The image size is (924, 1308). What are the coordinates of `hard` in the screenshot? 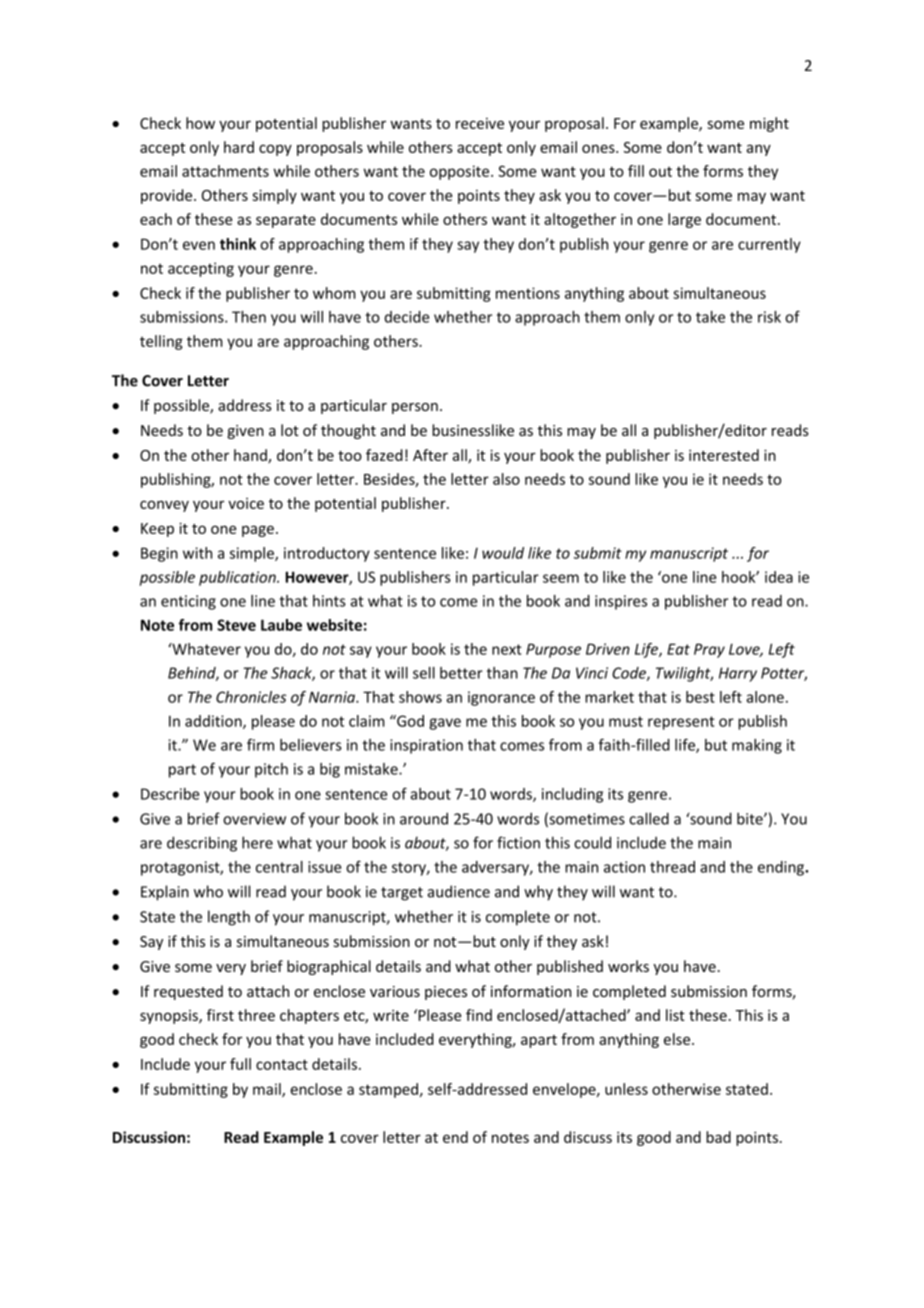 It's located at (239, 147).
